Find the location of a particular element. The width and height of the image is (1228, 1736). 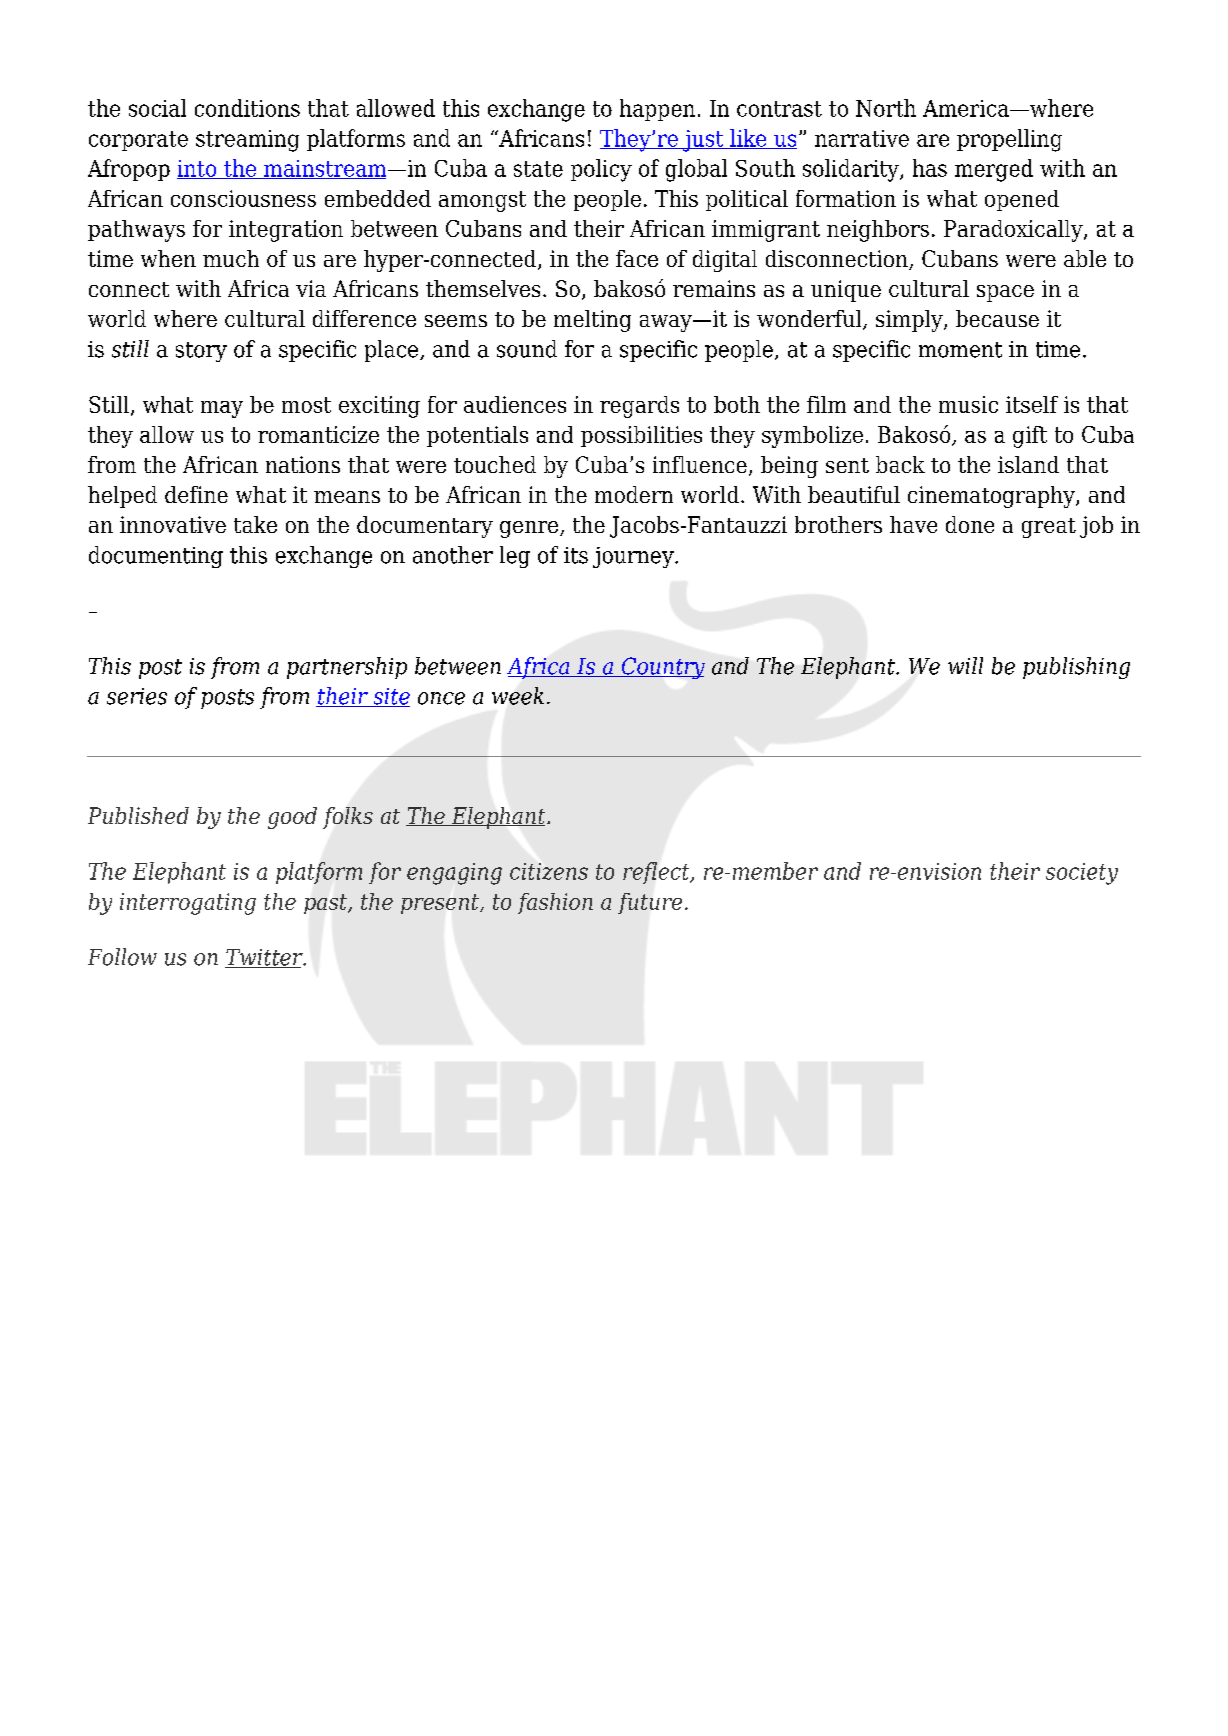

because is located at coordinates (997, 318).
